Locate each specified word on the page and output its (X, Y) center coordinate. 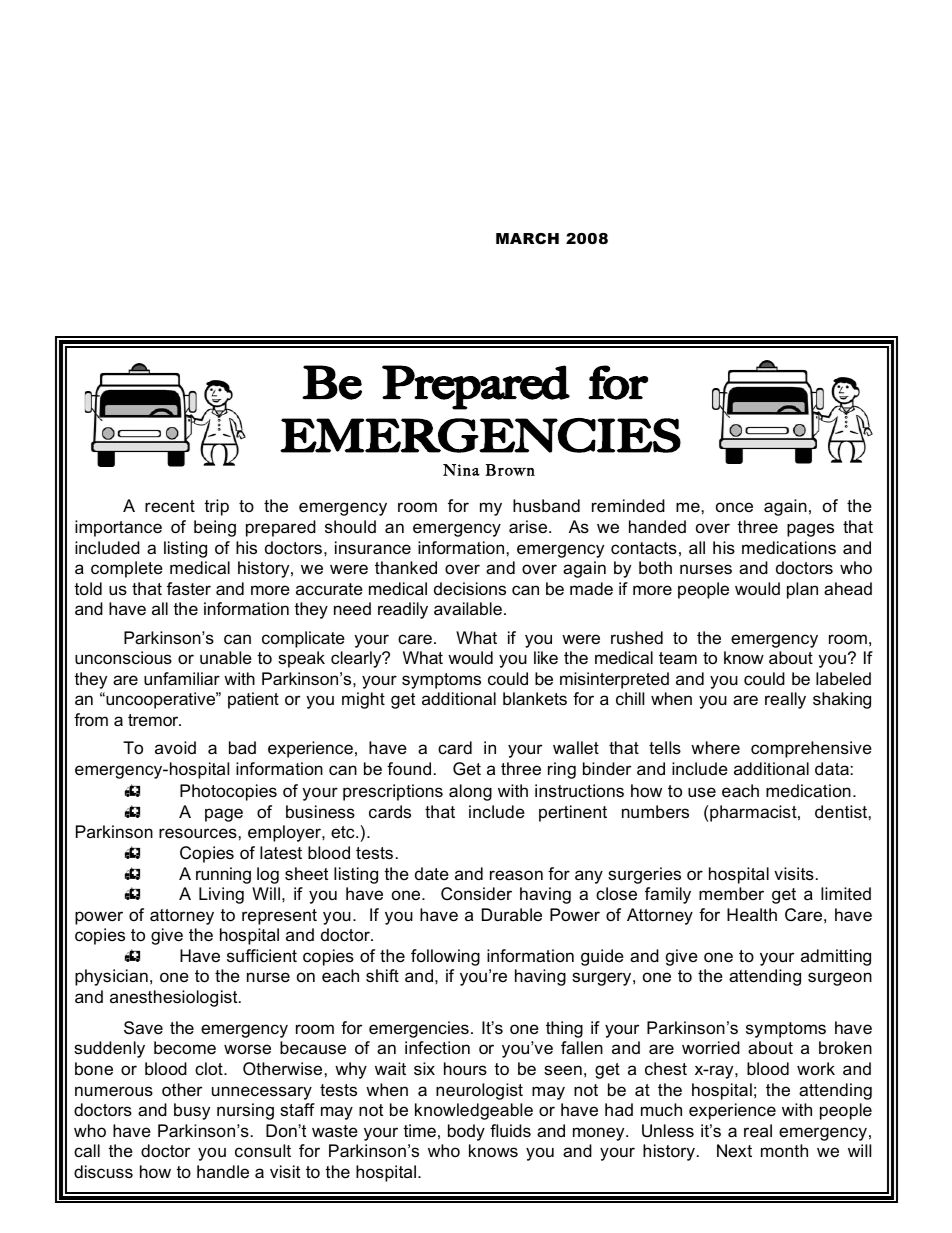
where (715, 748)
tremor (154, 720)
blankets (535, 699)
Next (734, 1150)
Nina (461, 470)
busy (192, 1111)
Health (752, 915)
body (466, 1132)
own (520, 472)
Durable (512, 915)
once (734, 507)
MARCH (527, 238)
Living (221, 895)
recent (170, 506)
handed (657, 527)
